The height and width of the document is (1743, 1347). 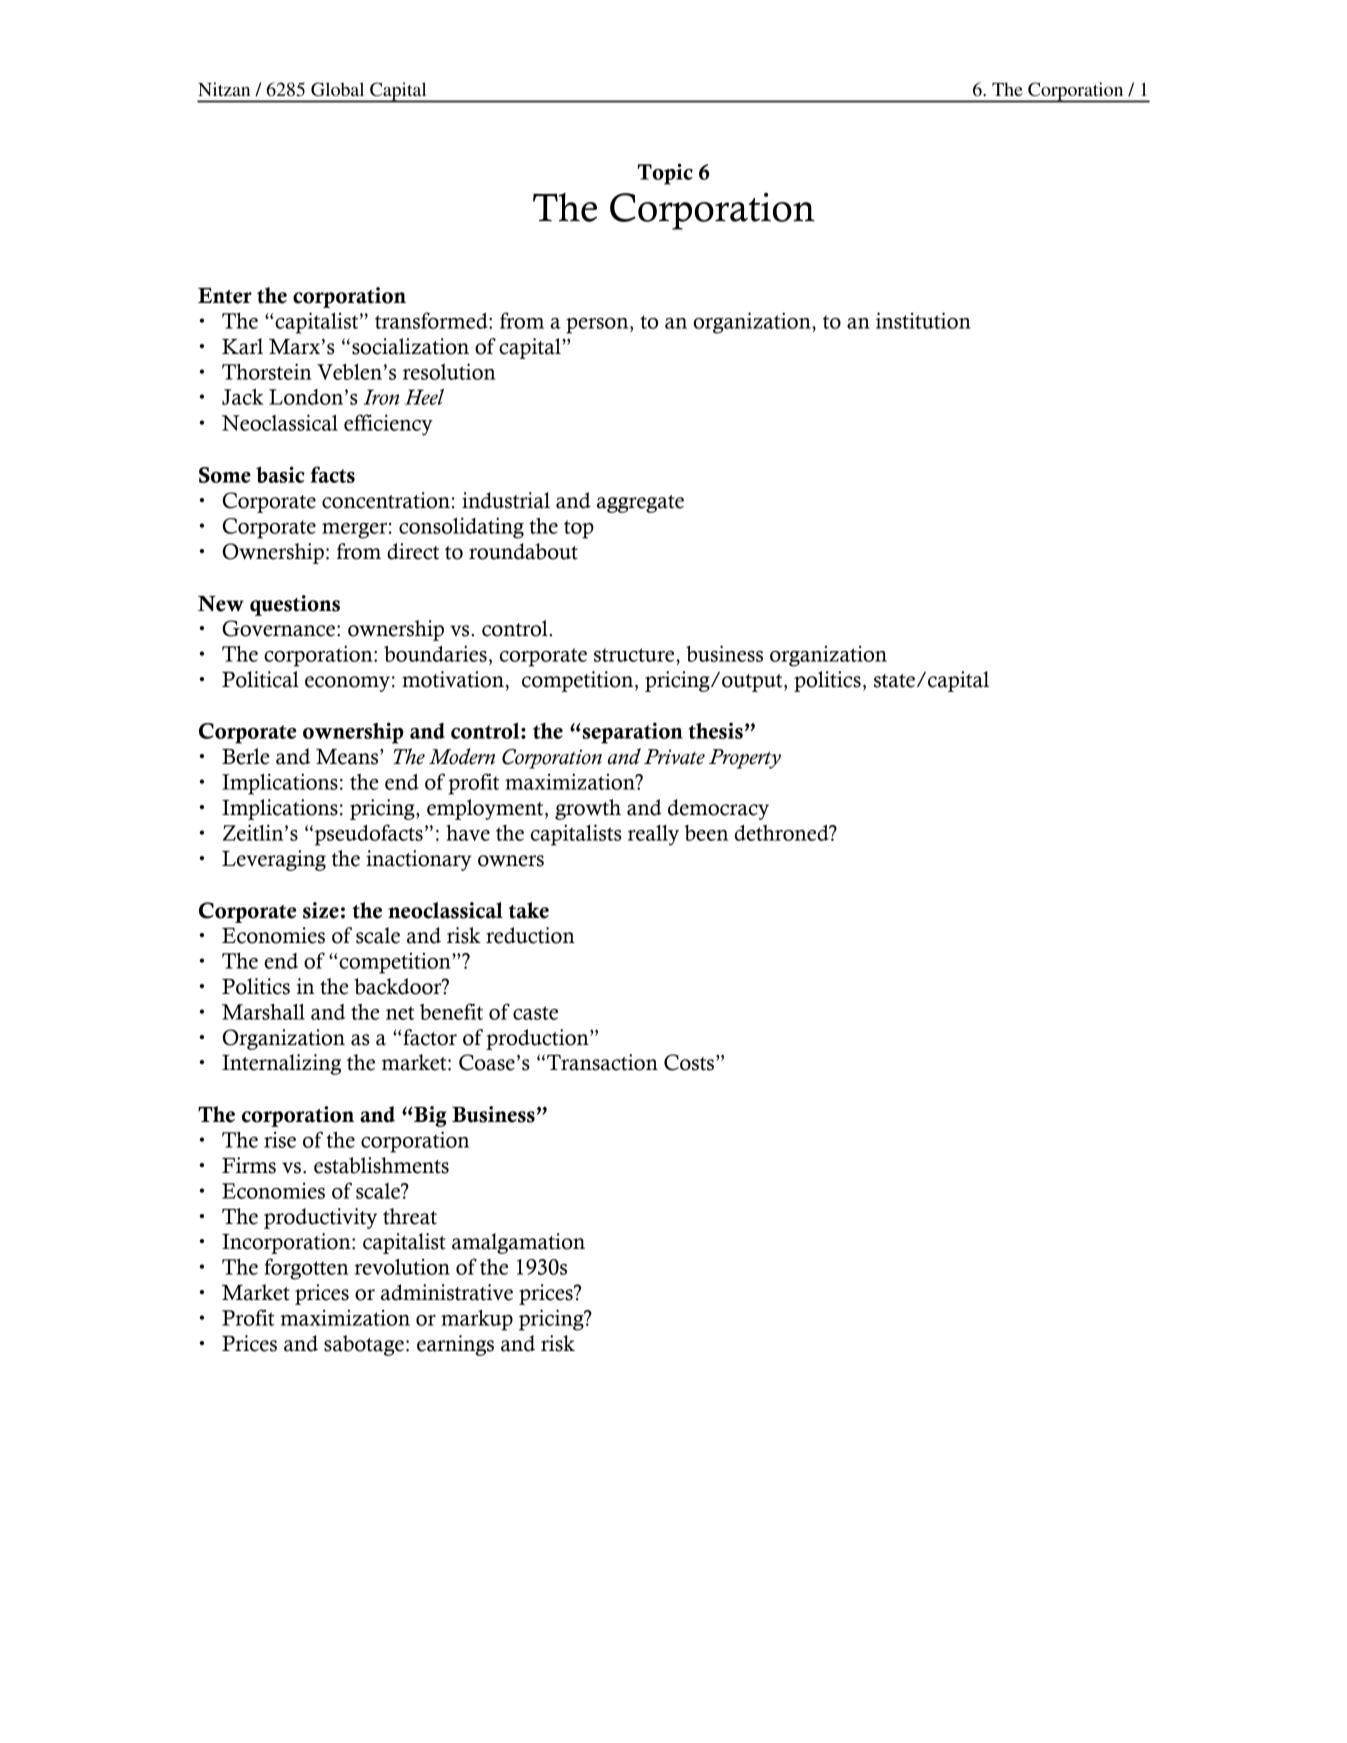 I want to click on institution, so click(x=923, y=320).
